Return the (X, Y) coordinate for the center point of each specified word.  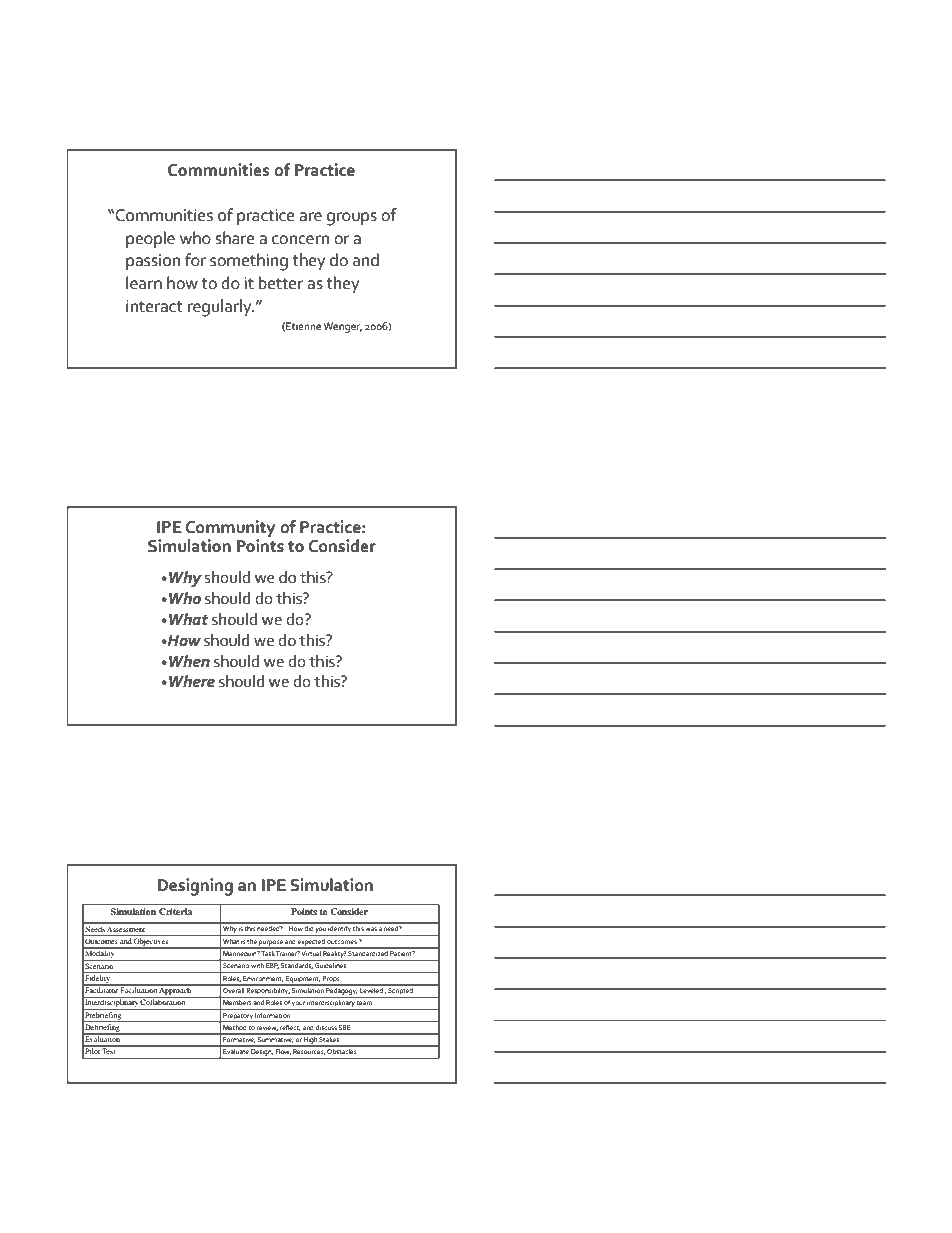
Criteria (175, 911)
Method (234, 1027)
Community (230, 528)
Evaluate (236, 1050)
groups (352, 219)
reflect (290, 1028)
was (371, 929)
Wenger (342, 327)
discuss (326, 1027)
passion (153, 262)
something (249, 262)
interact (154, 306)
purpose (271, 944)
